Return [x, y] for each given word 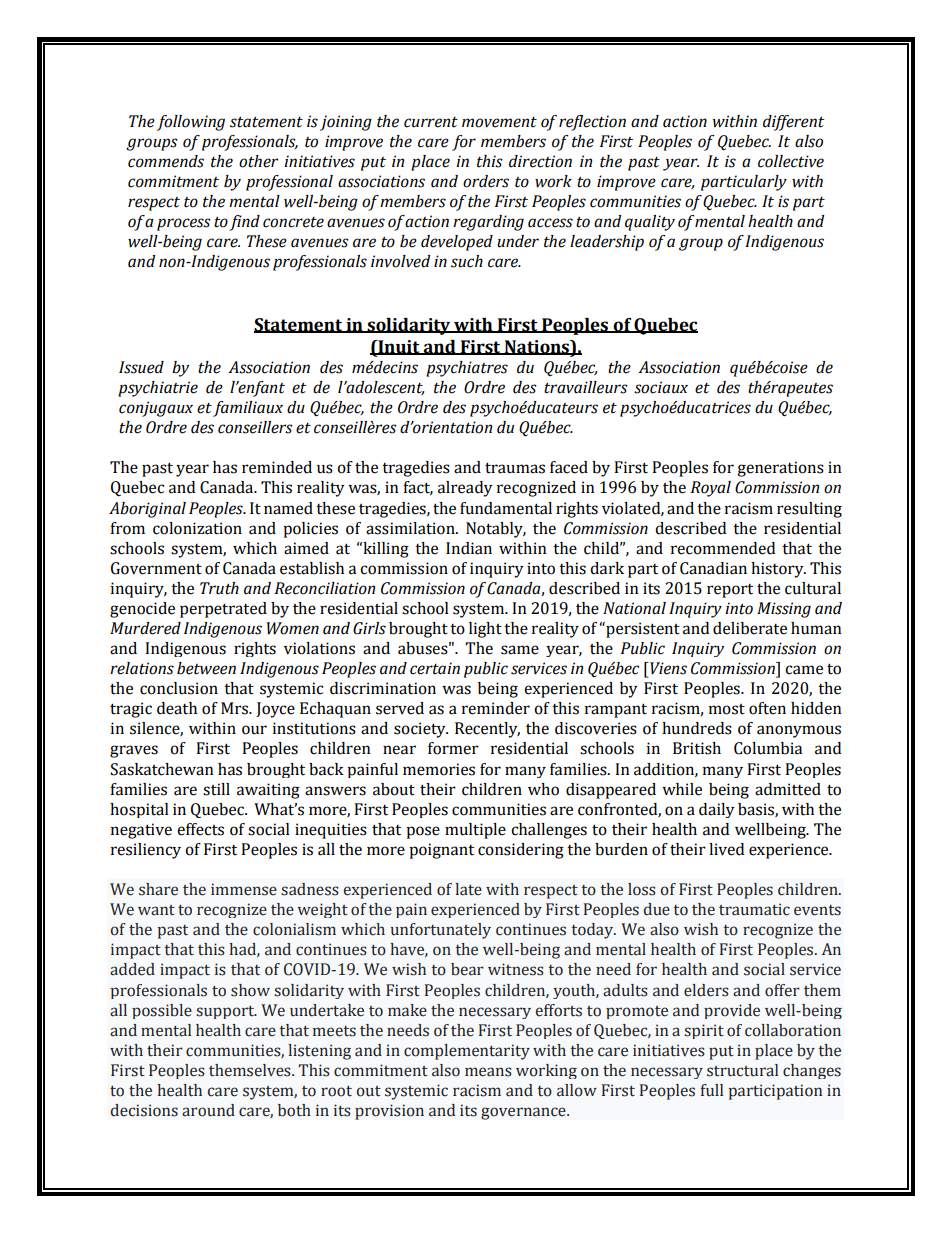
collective [791, 161]
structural [742, 1070]
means [488, 1072]
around [208, 1110]
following [191, 123]
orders [486, 181]
